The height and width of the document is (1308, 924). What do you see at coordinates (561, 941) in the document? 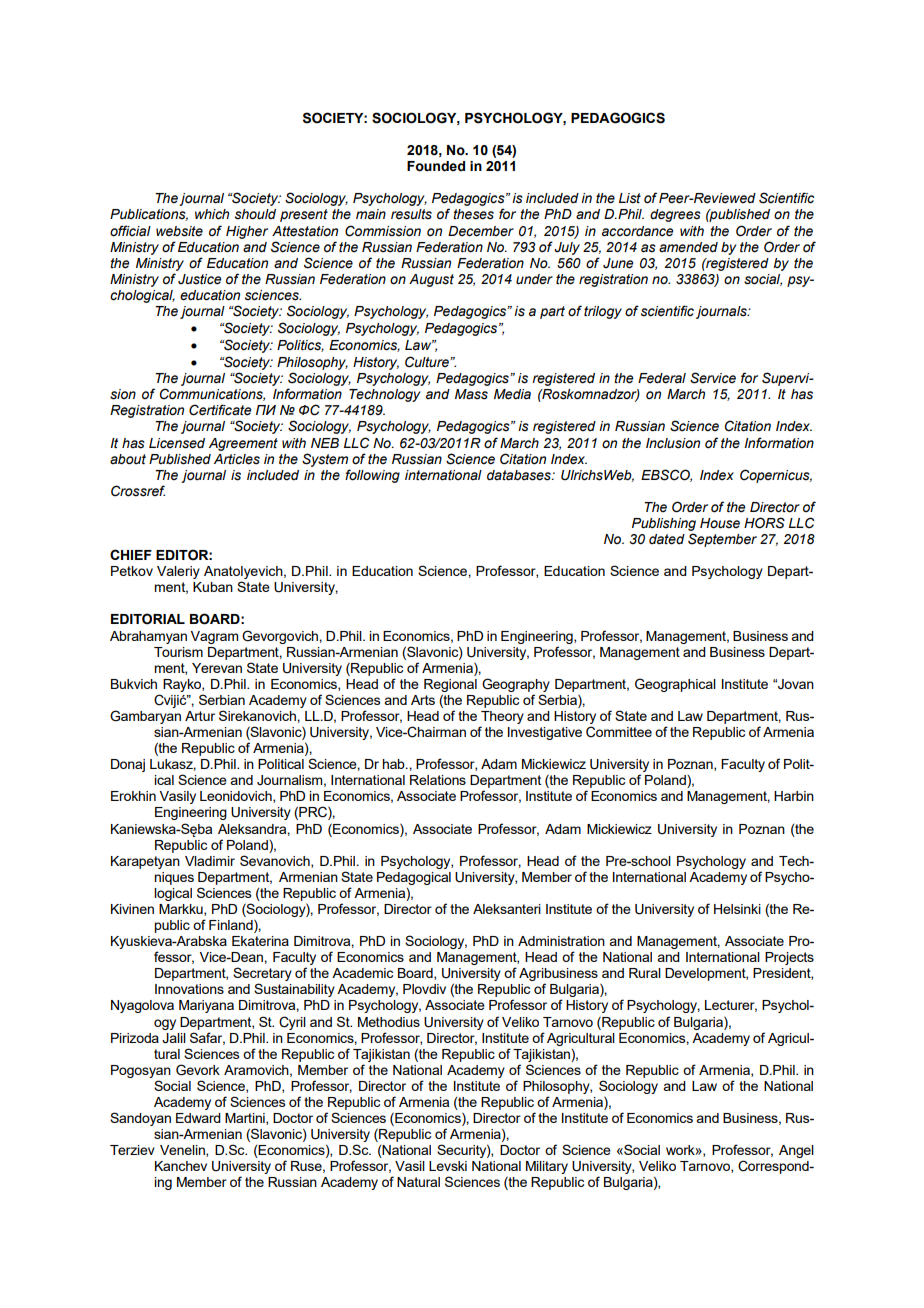
I see `Administration` at bounding box center [561, 941].
